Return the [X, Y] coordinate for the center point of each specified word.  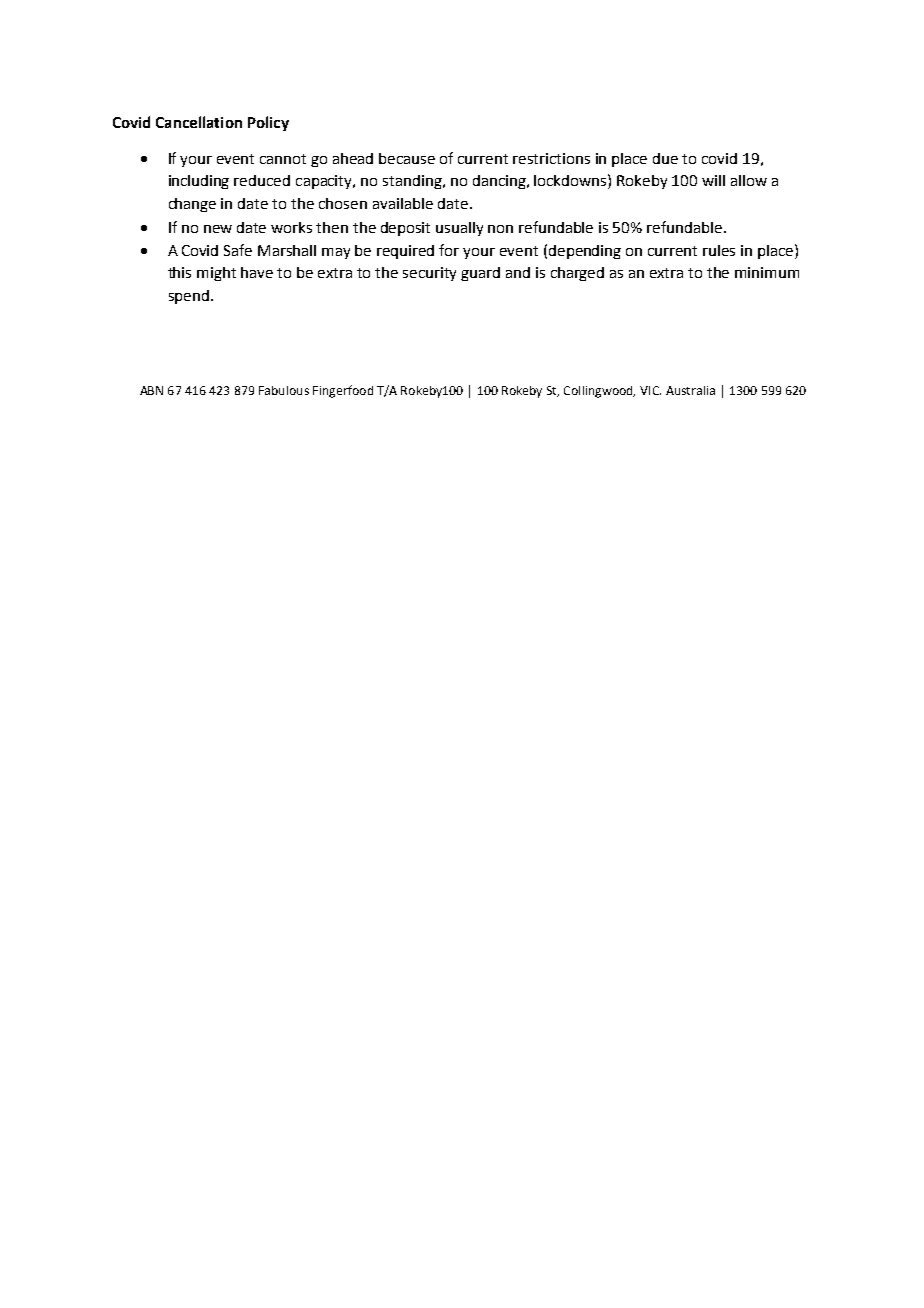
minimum [767, 272]
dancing [500, 182]
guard [480, 274]
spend [189, 297]
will [713, 180]
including [199, 182]
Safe [238, 250]
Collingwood [599, 392]
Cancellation [199, 122]
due [665, 158]
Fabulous [284, 390]
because [407, 158]
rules [719, 250]
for [449, 250]
